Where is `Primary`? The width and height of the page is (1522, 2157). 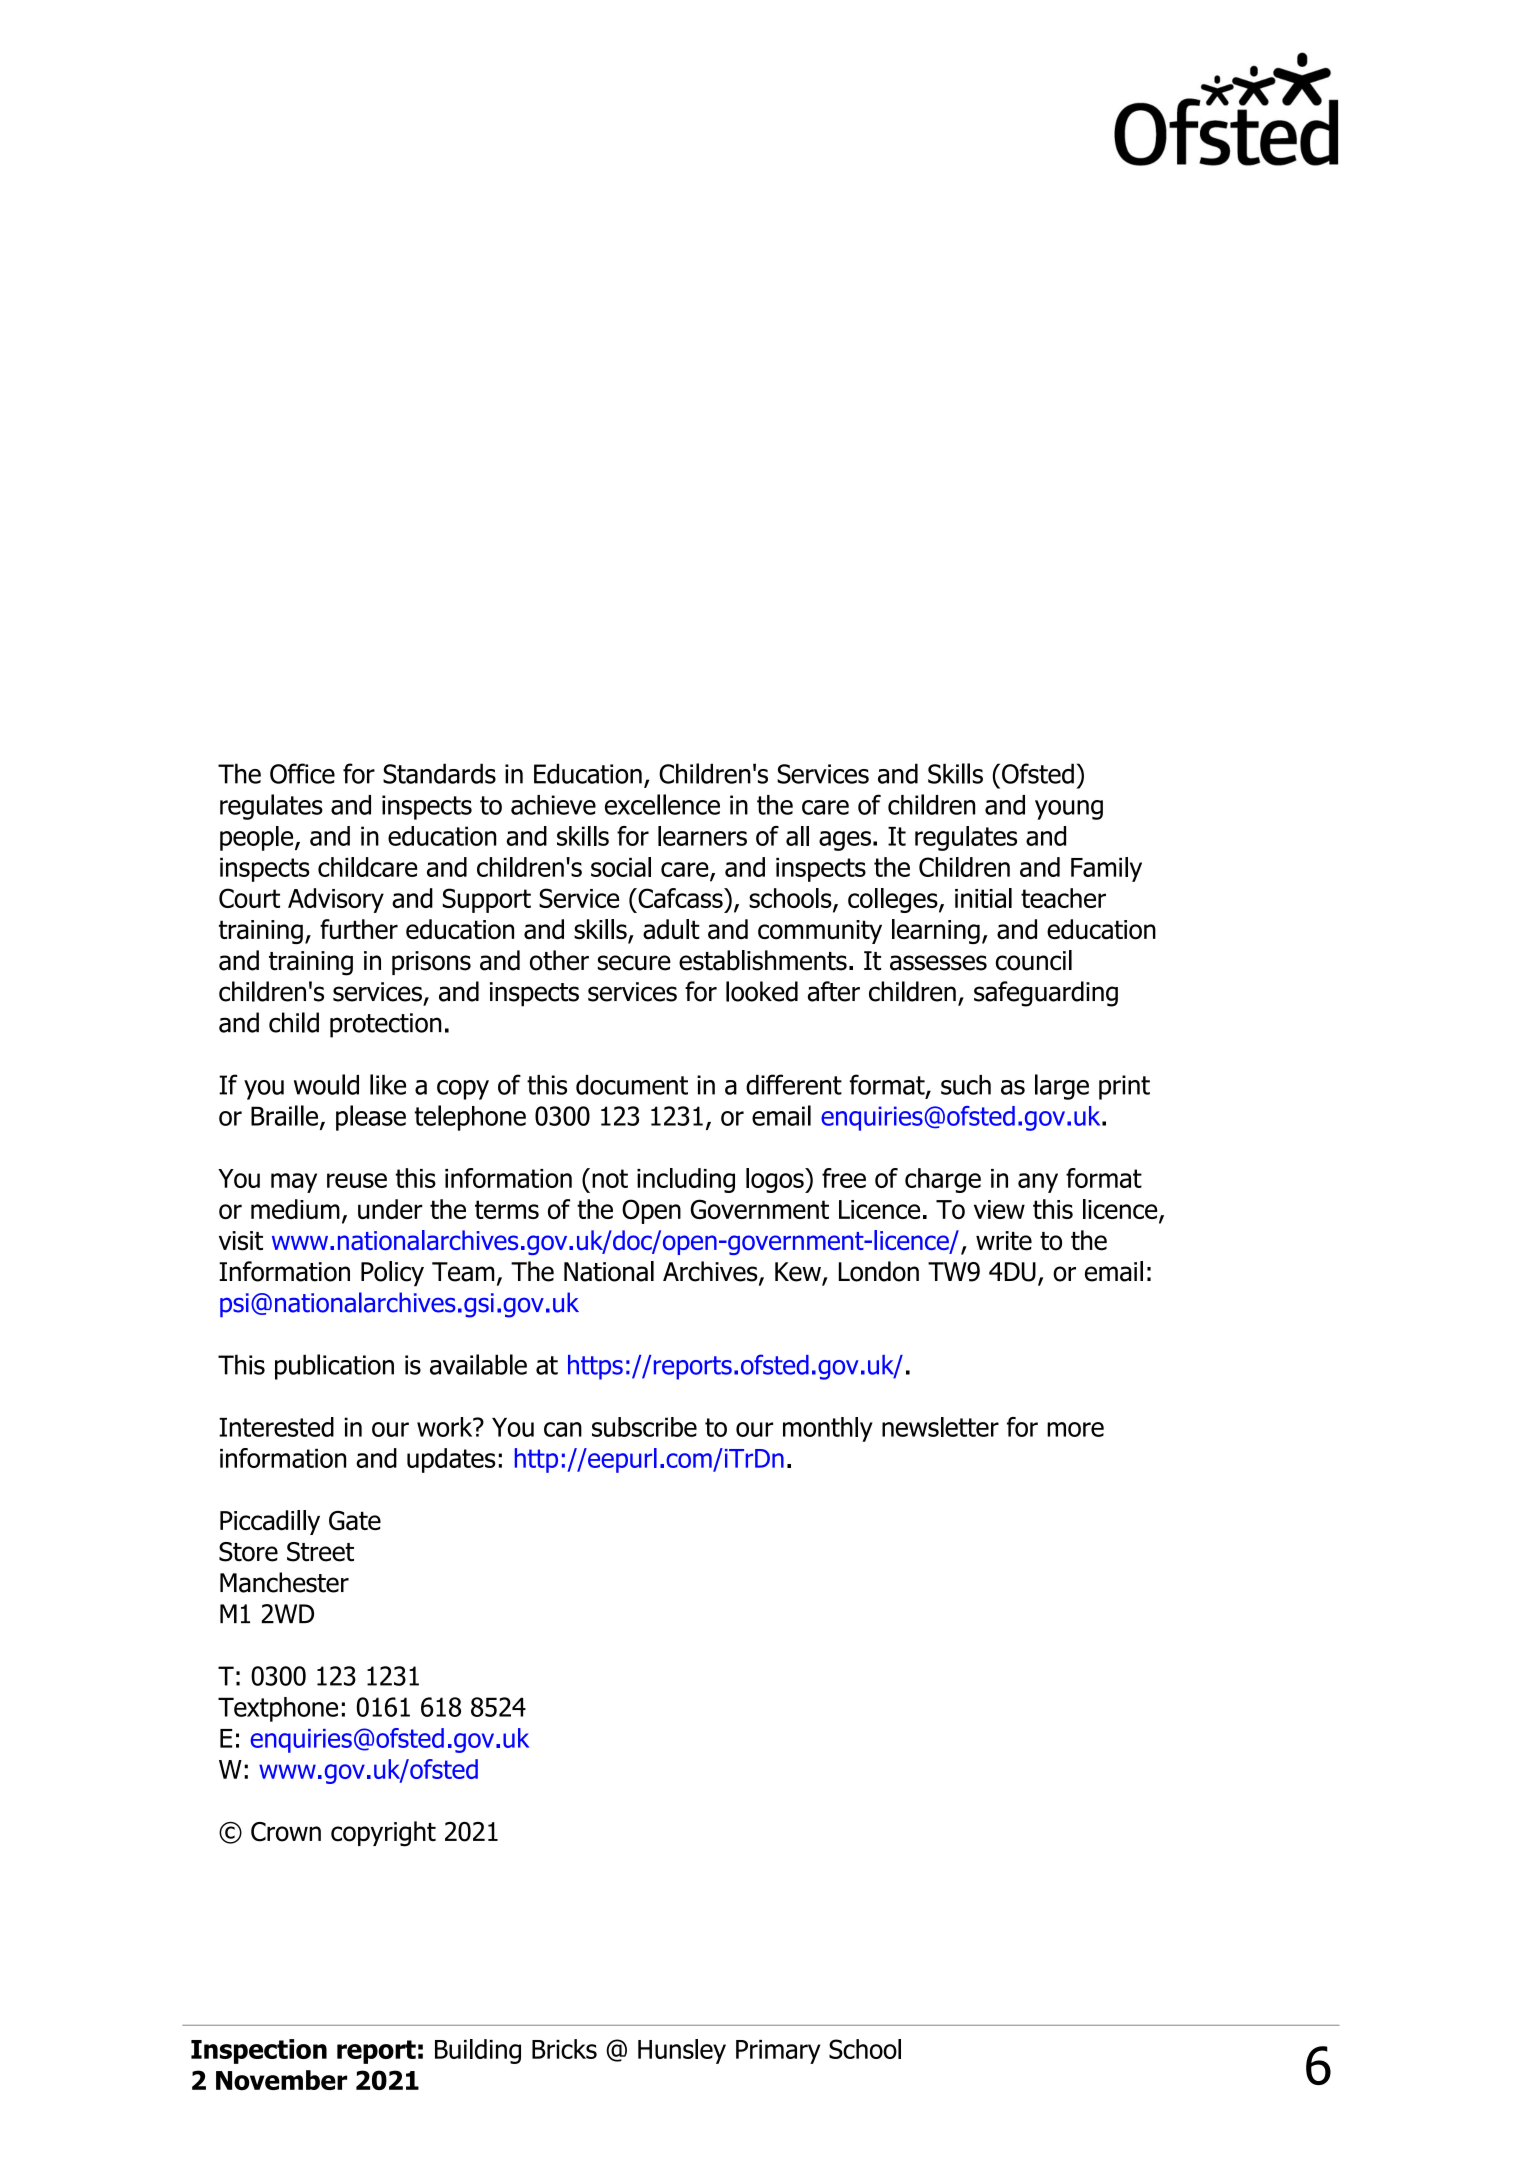 Primary is located at coordinates (778, 2052).
